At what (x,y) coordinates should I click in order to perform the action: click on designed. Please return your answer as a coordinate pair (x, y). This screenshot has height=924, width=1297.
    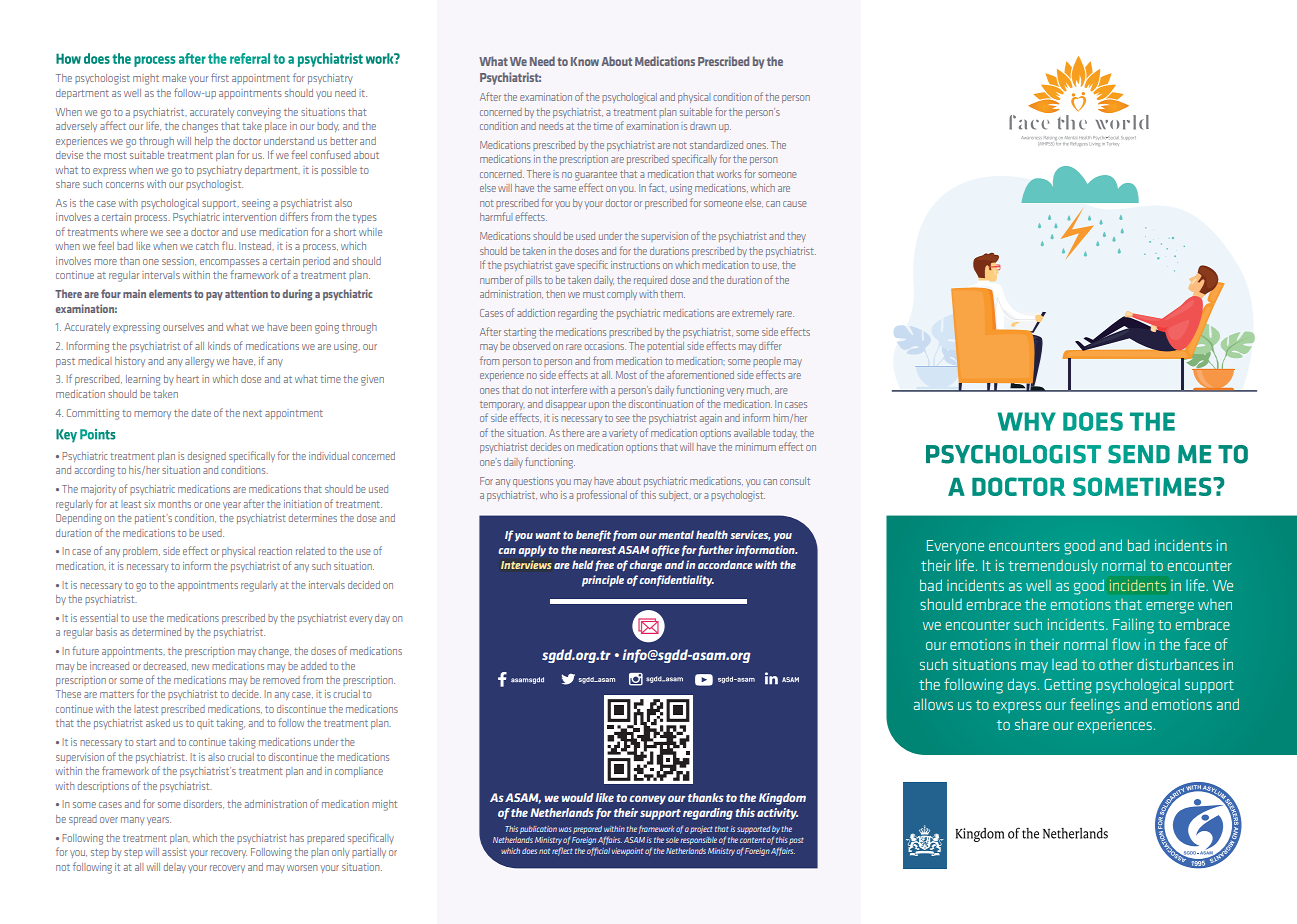
    Looking at the image, I should click on (207, 457).
